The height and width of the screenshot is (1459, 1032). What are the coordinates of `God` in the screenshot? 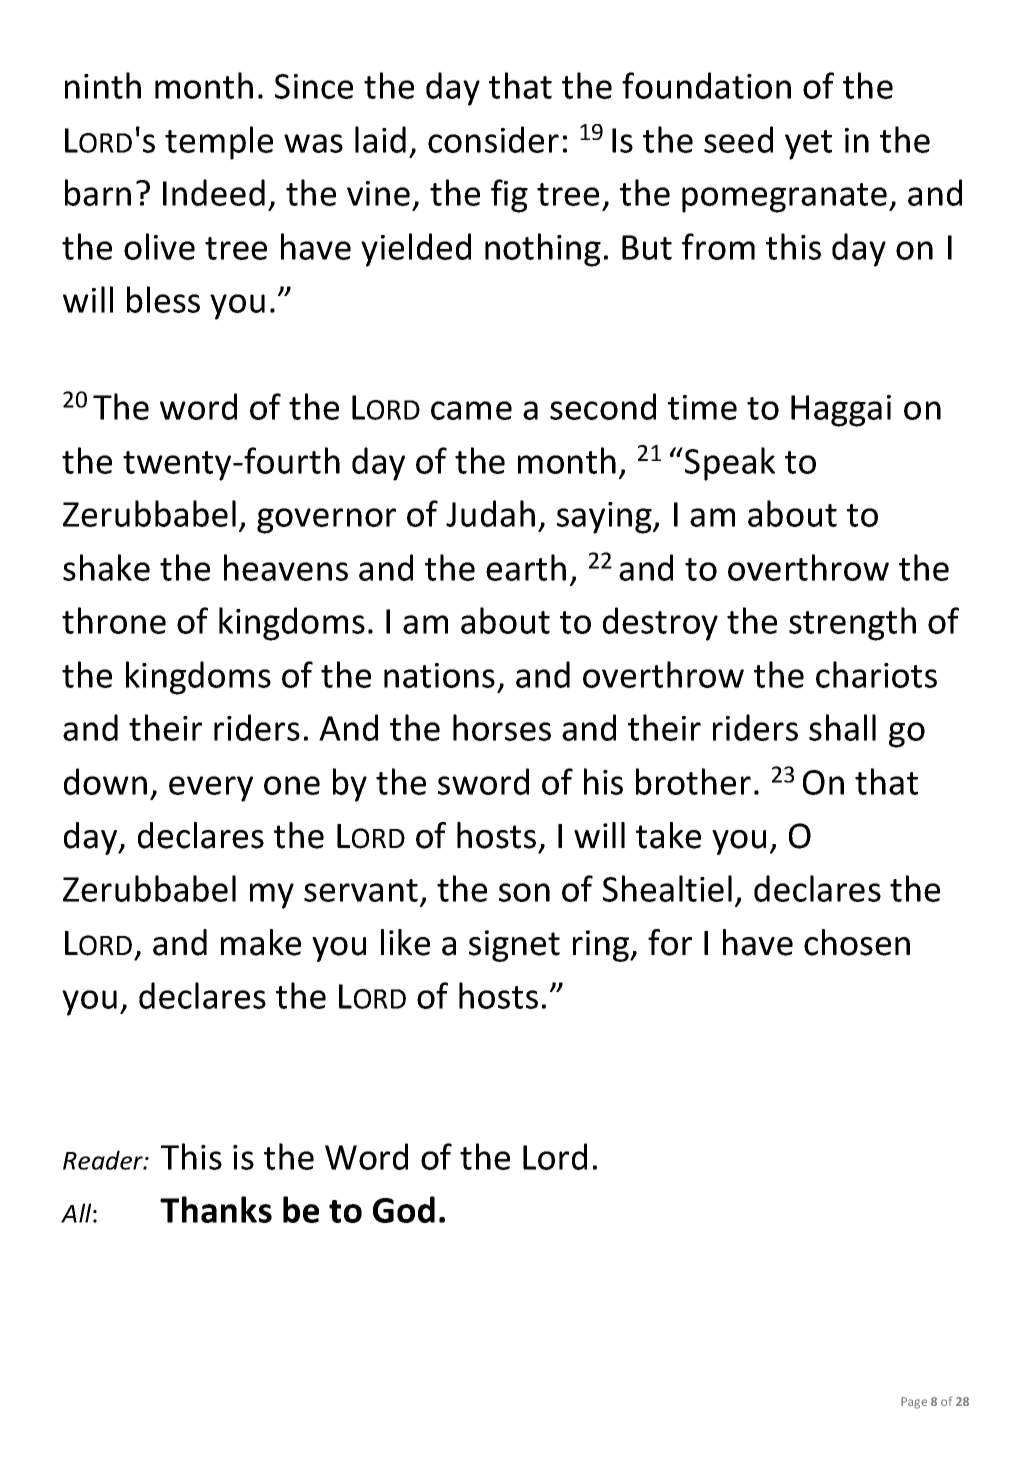 It's located at (404, 1209).
